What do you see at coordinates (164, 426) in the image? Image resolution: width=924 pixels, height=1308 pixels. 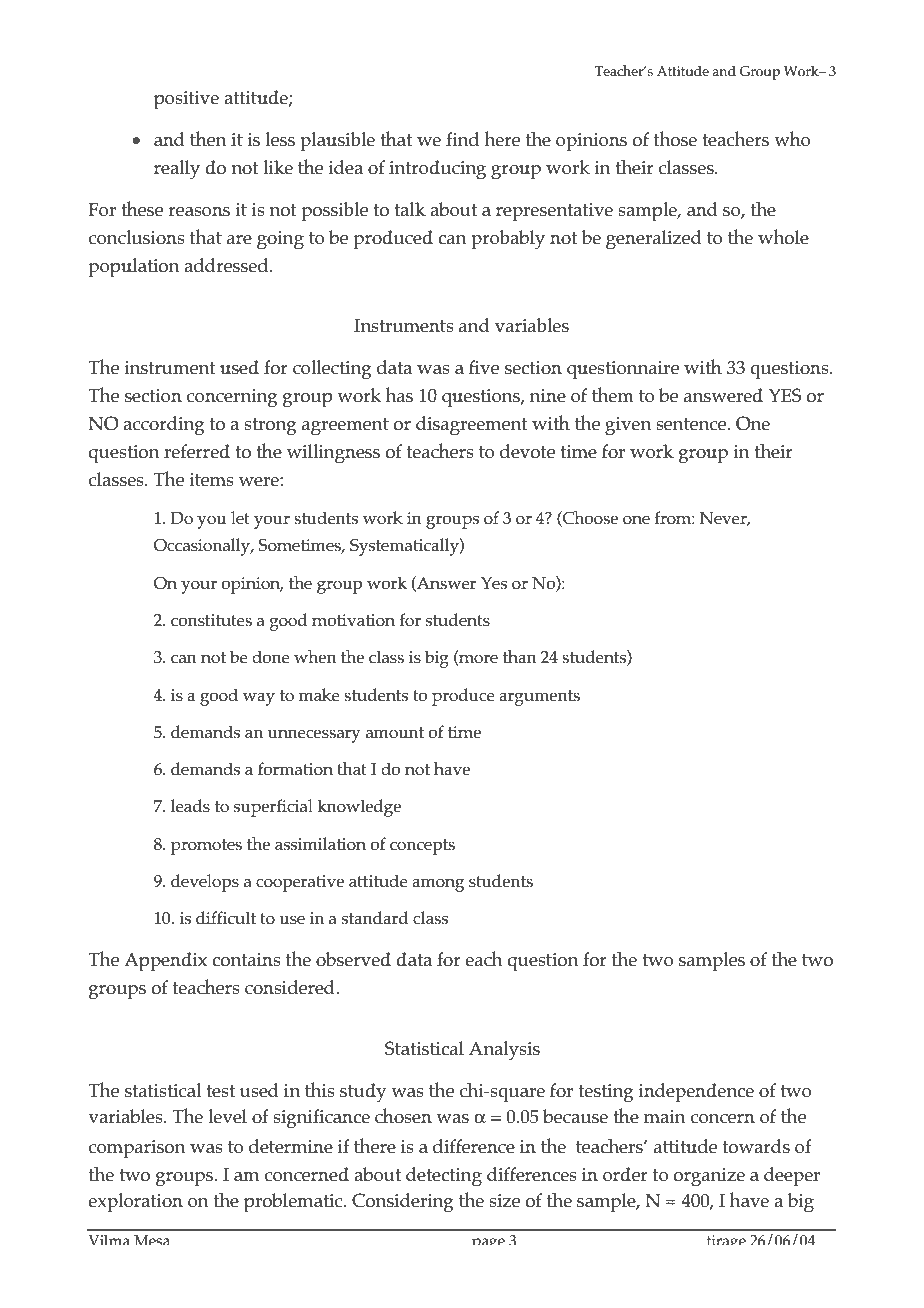 I see `according` at bounding box center [164, 426].
